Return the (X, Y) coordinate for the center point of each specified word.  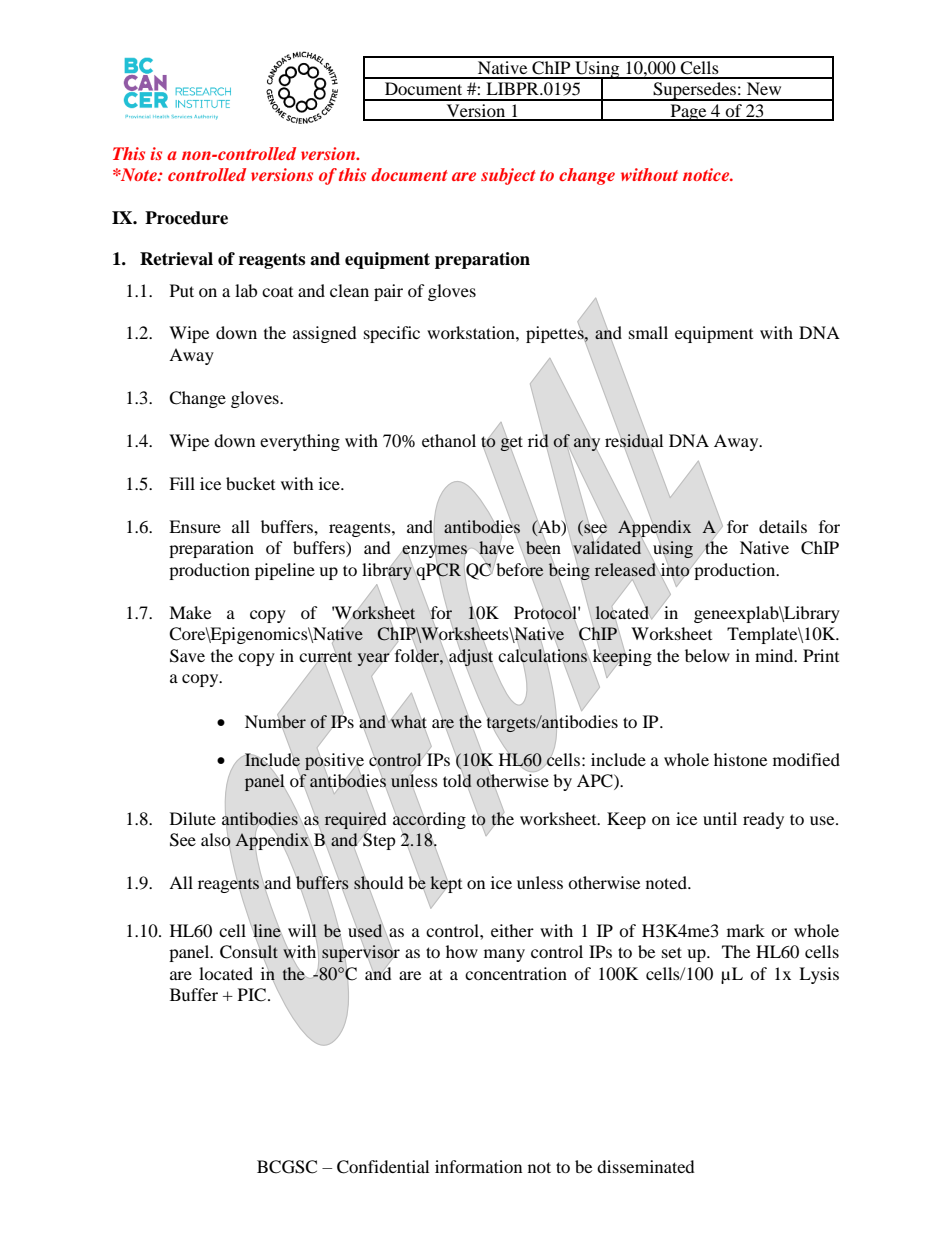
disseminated (646, 1166)
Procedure (186, 218)
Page (688, 112)
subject (508, 176)
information (478, 1166)
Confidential (383, 1167)
